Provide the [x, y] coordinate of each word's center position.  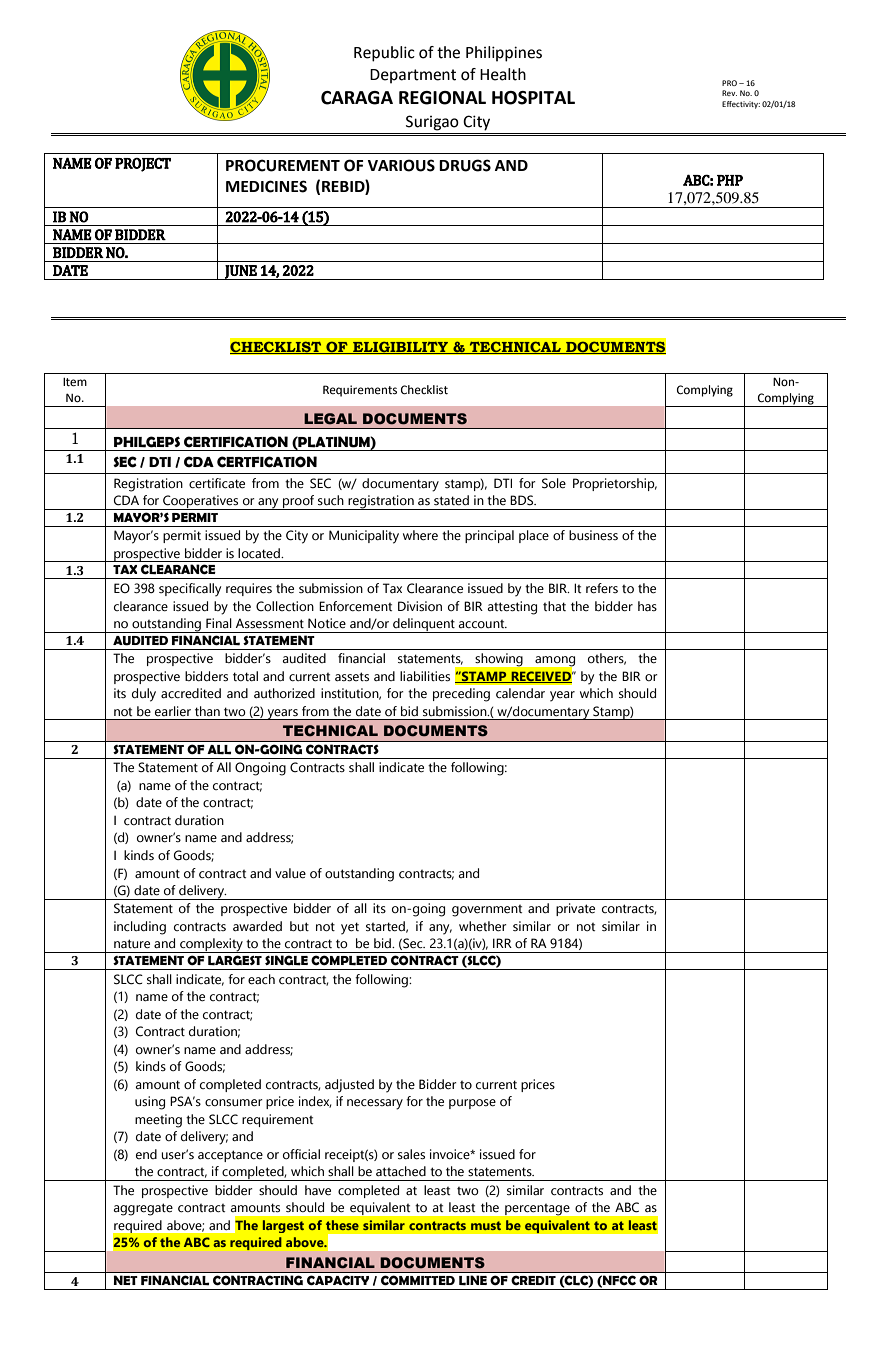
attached [401, 1171]
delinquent [424, 625]
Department [413, 76]
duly [144, 695]
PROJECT [143, 165]
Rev [729, 93]
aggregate [143, 1209]
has [647, 606]
